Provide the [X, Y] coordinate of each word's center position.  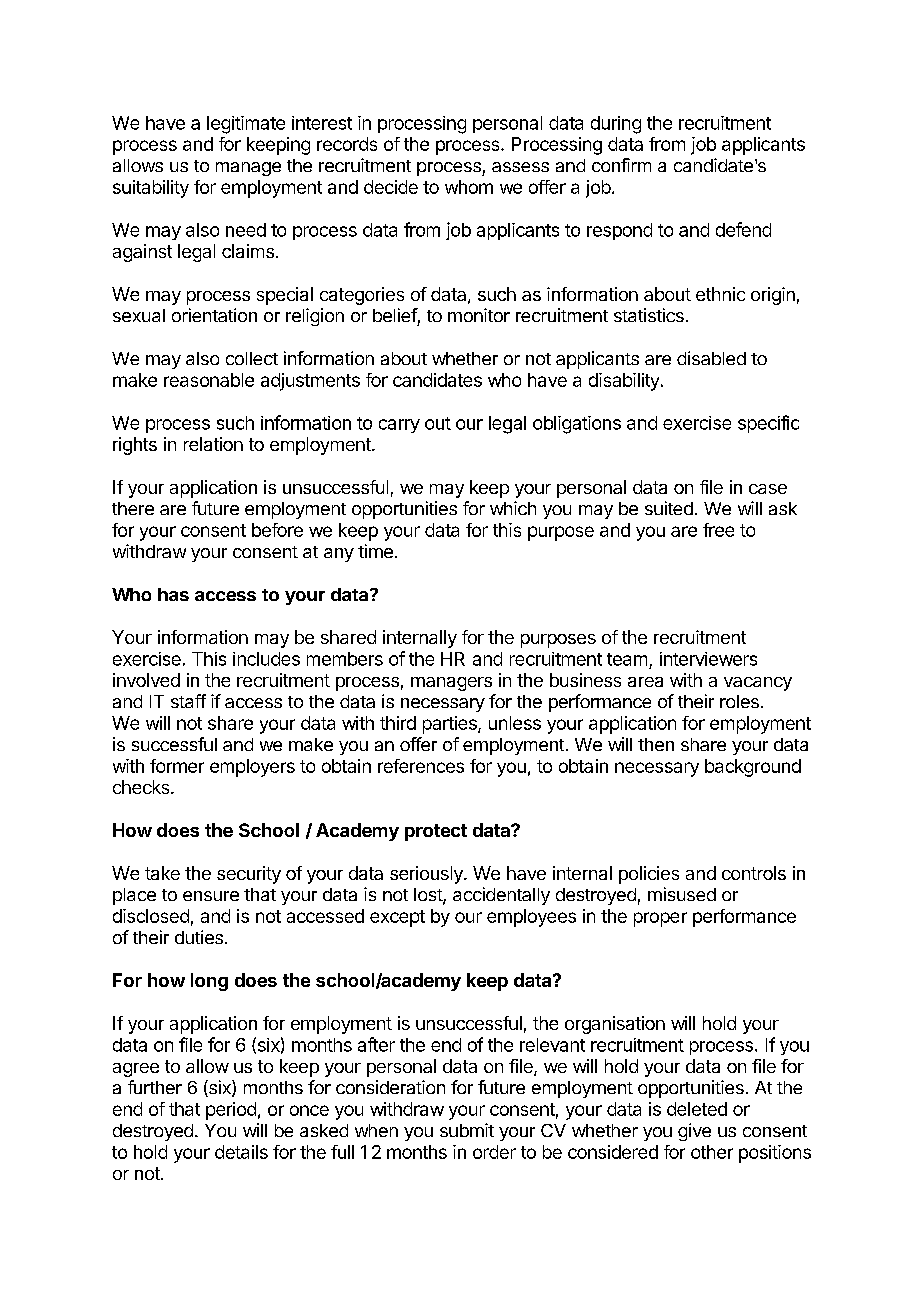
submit [467, 1130]
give [694, 1132]
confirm [621, 165]
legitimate [246, 125]
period [231, 1111]
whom [469, 187]
